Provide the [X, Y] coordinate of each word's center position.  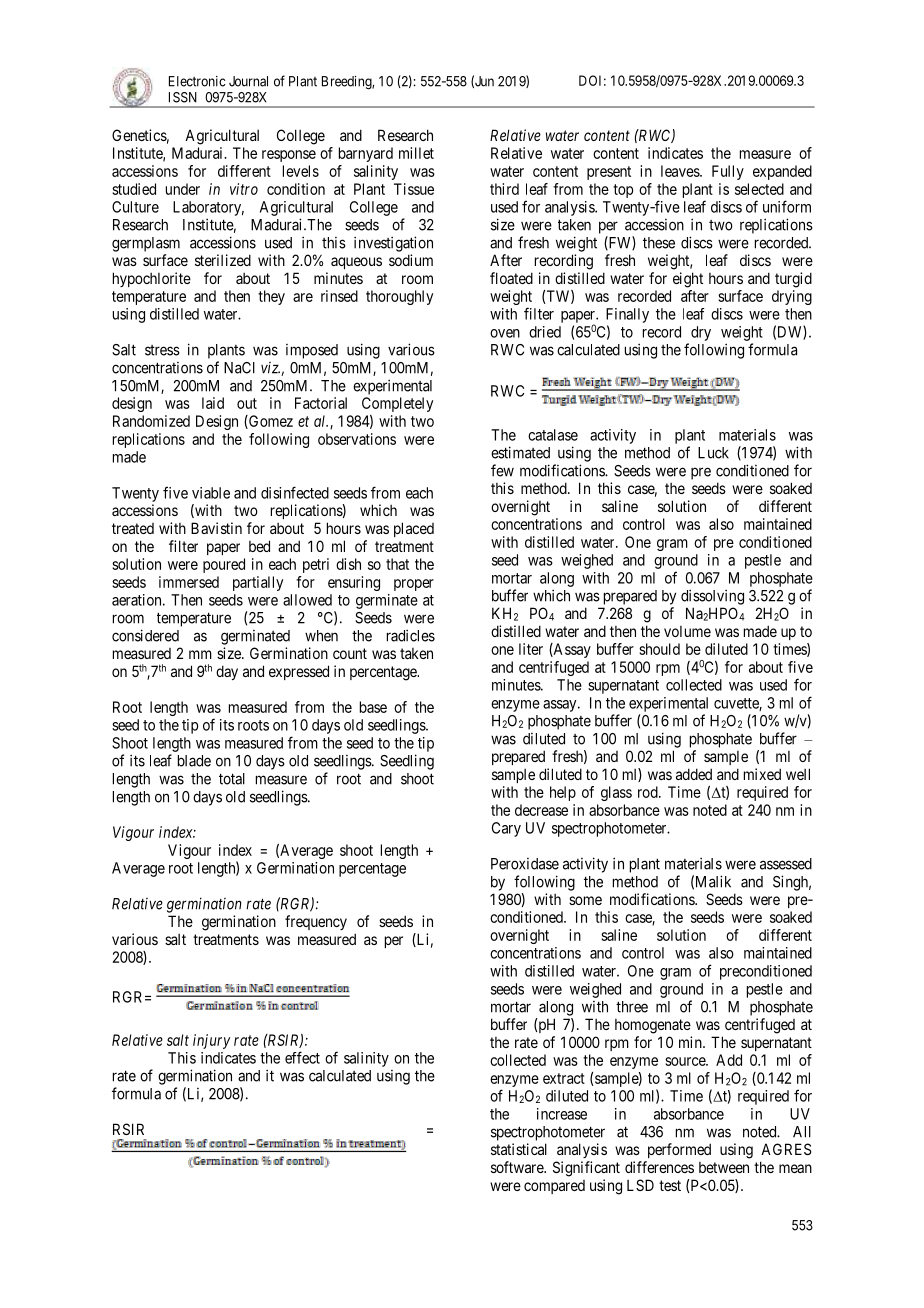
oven [505, 333]
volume [687, 631]
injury [211, 1041]
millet [416, 153]
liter [531, 649]
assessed [786, 864]
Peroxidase [525, 864]
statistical [519, 1149]
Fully [728, 172]
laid [213, 403]
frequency [316, 922]
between [724, 1167]
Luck [713, 453]
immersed [189, 582]
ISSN [183, 97]
